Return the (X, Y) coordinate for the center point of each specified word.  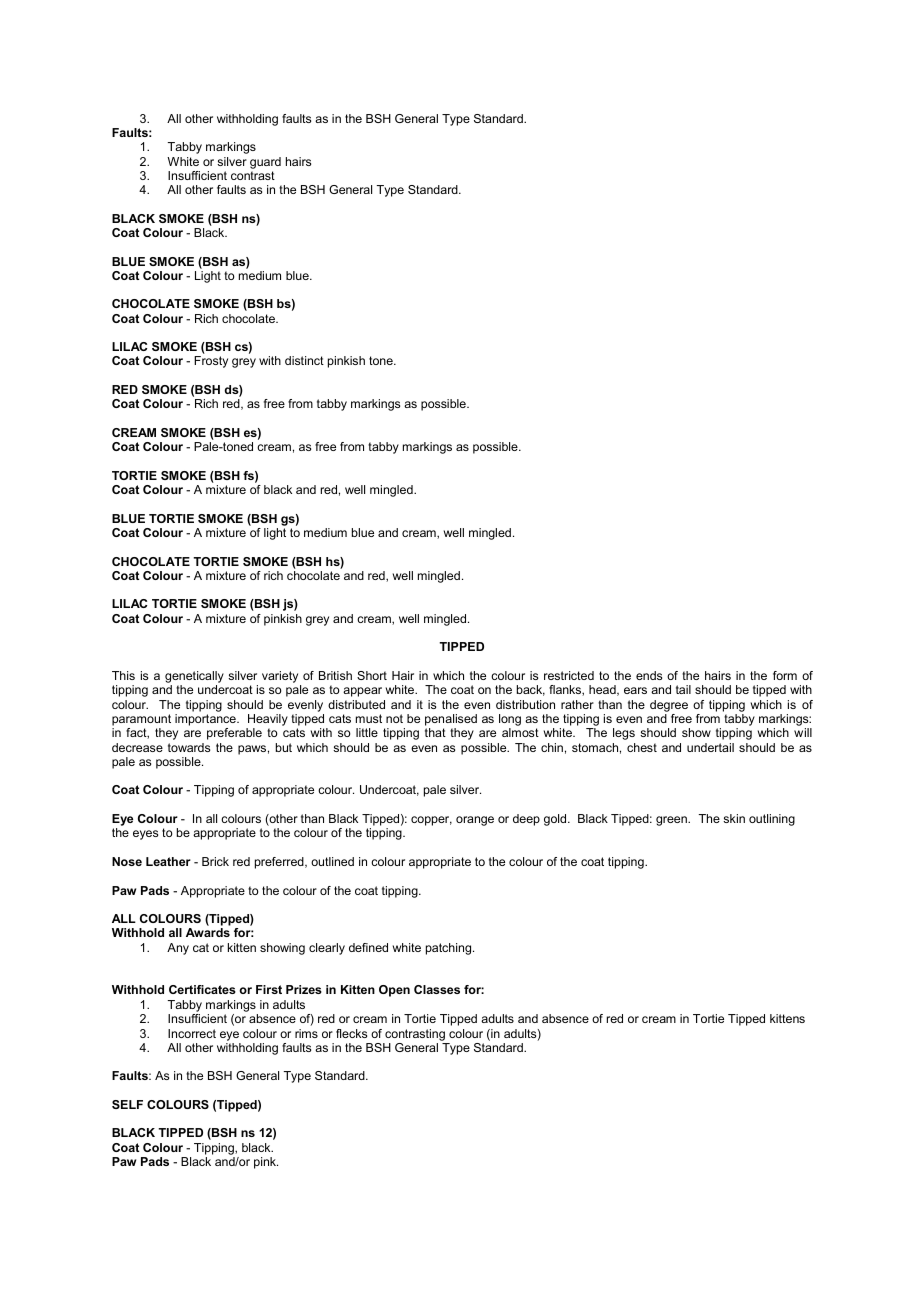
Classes (437, 989)
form (785, 675)
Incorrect (192, 1033)
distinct (304, 360)
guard (265, 163)
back (531, 690)
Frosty (211, 362)
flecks (351, 1033)
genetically (194, 678)
